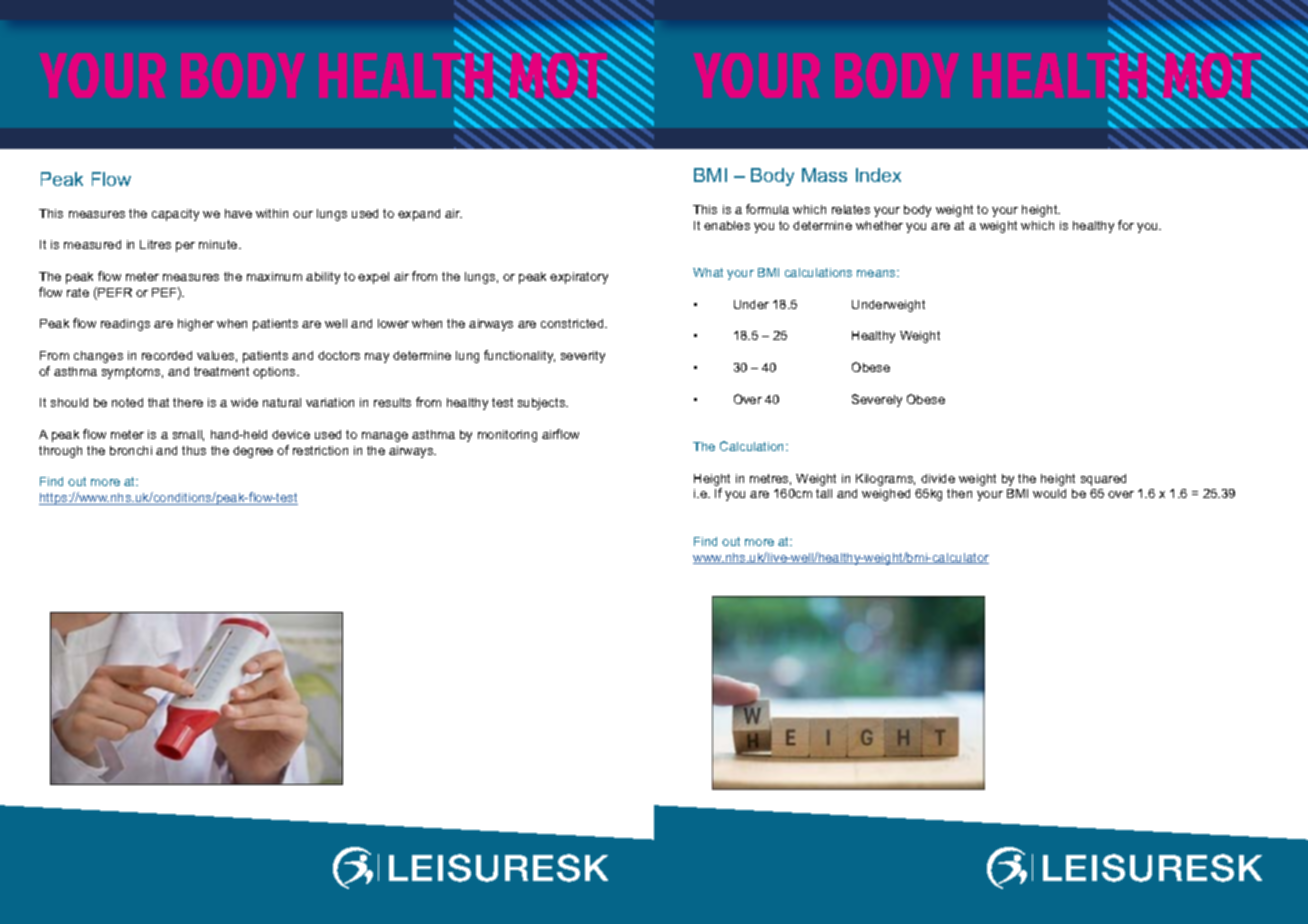 Image resolution: width=1308 pixels, height=924 pixels. What do you see at coordinates (238, 213) in the page?
I see `have` at bounding box center [238, 213].
